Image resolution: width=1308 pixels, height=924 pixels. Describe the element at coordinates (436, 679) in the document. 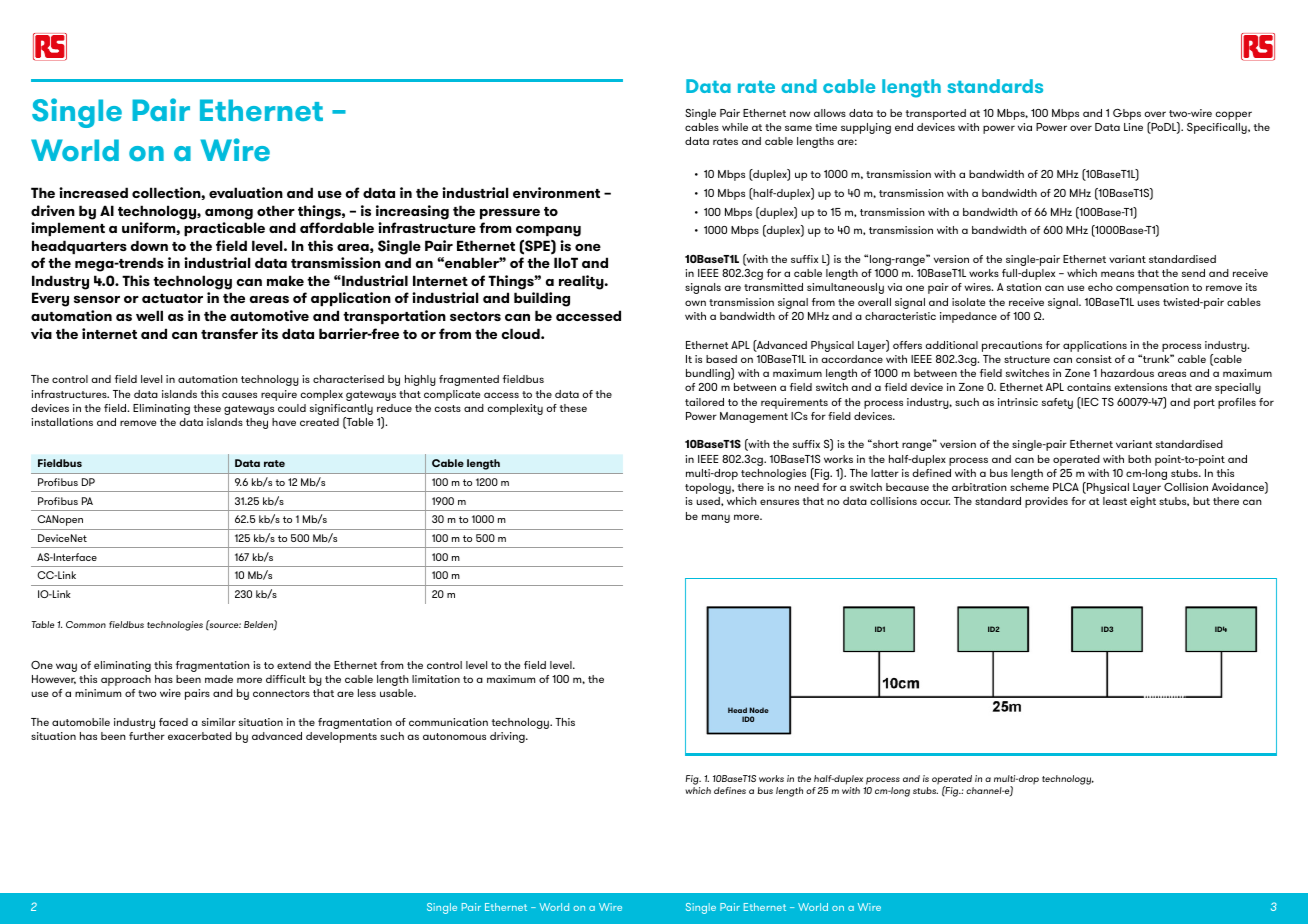

I see `limitation` at that location.
